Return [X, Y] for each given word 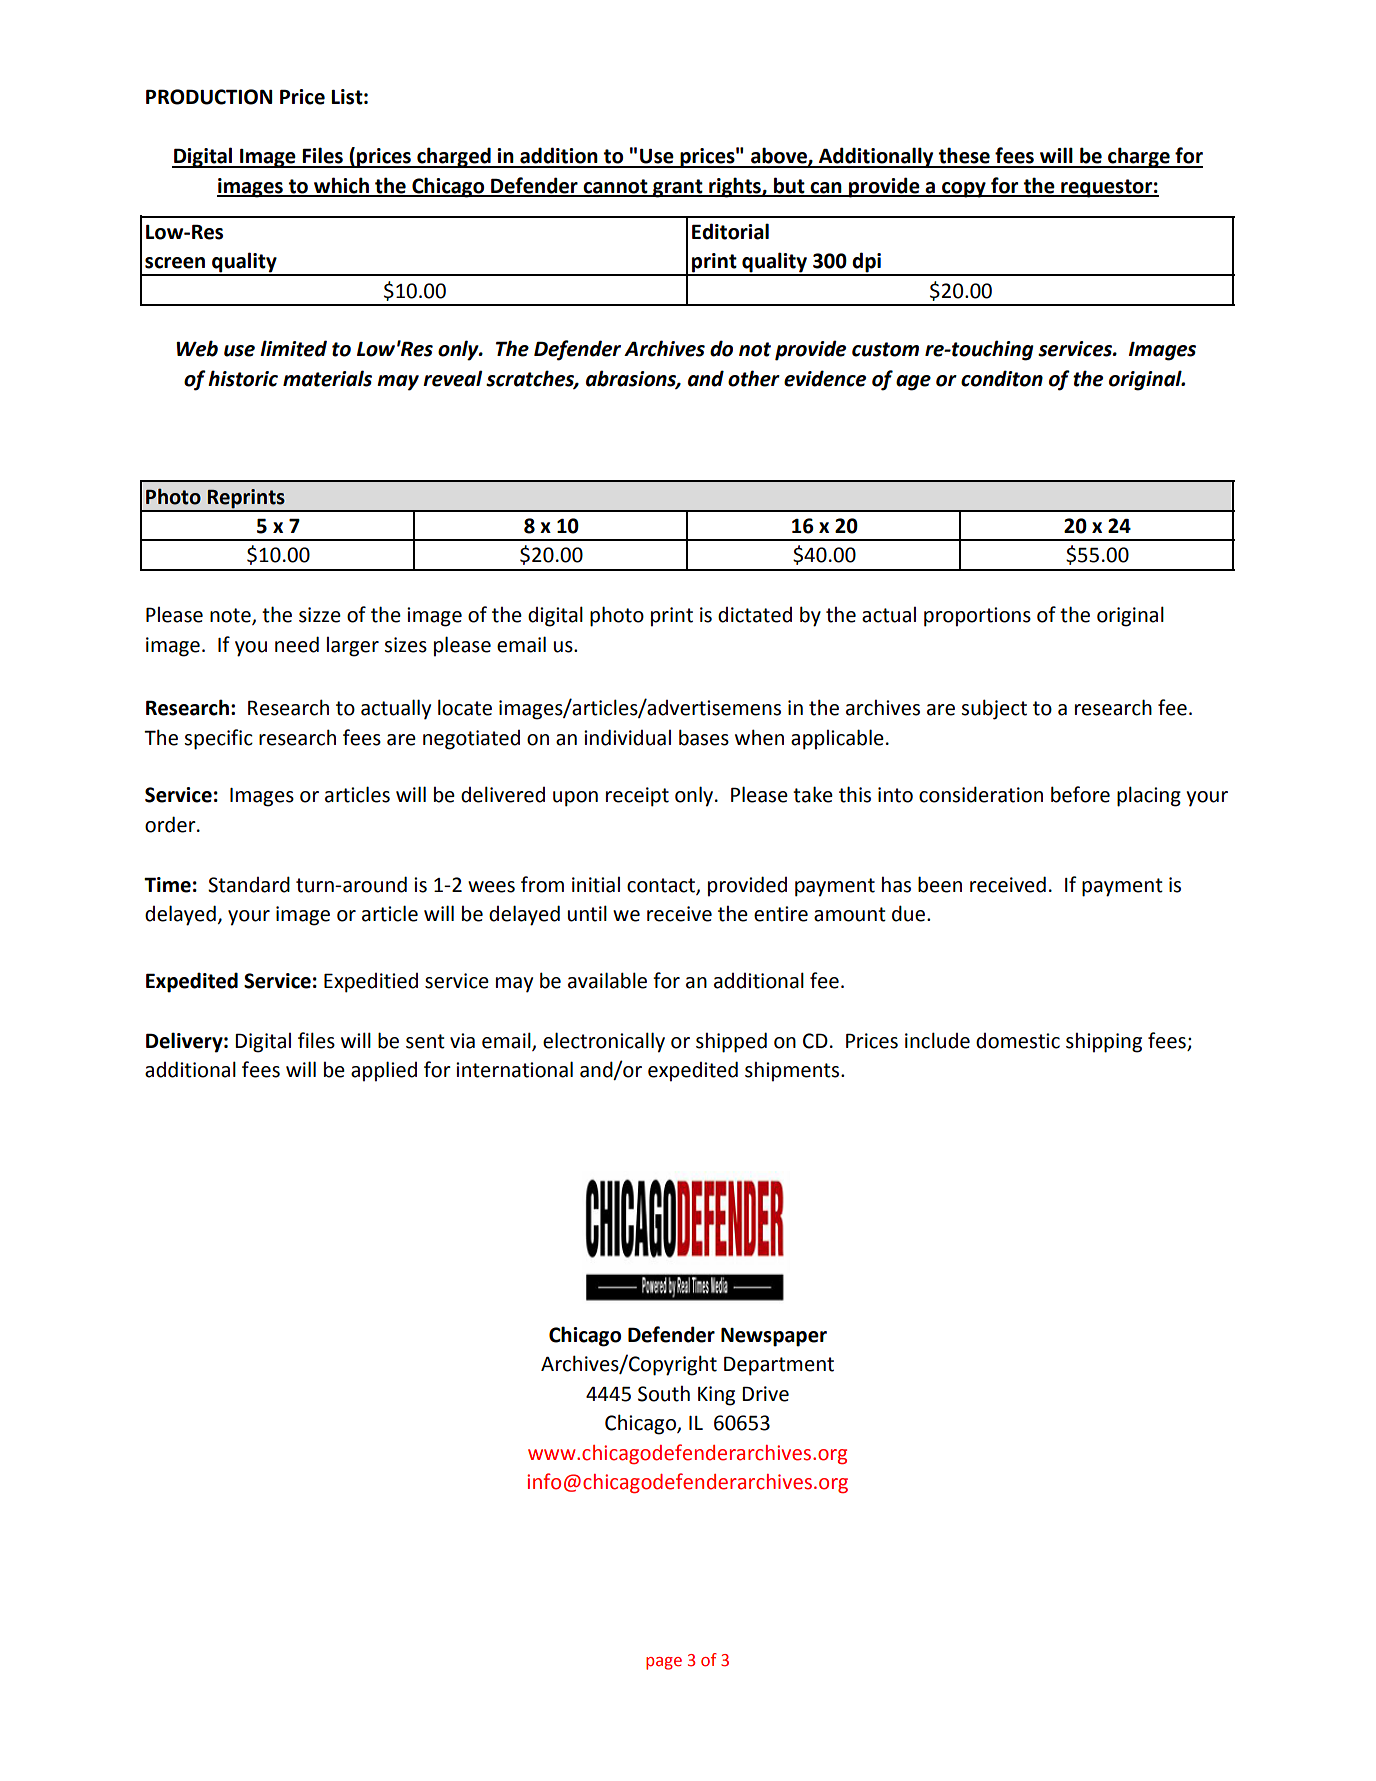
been [940, 884]
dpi [867, 263]
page [664, 1663]
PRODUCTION [209, 97]
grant [678, 188]
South [664, 1394]
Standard [249, 884]
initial [596, 885]
